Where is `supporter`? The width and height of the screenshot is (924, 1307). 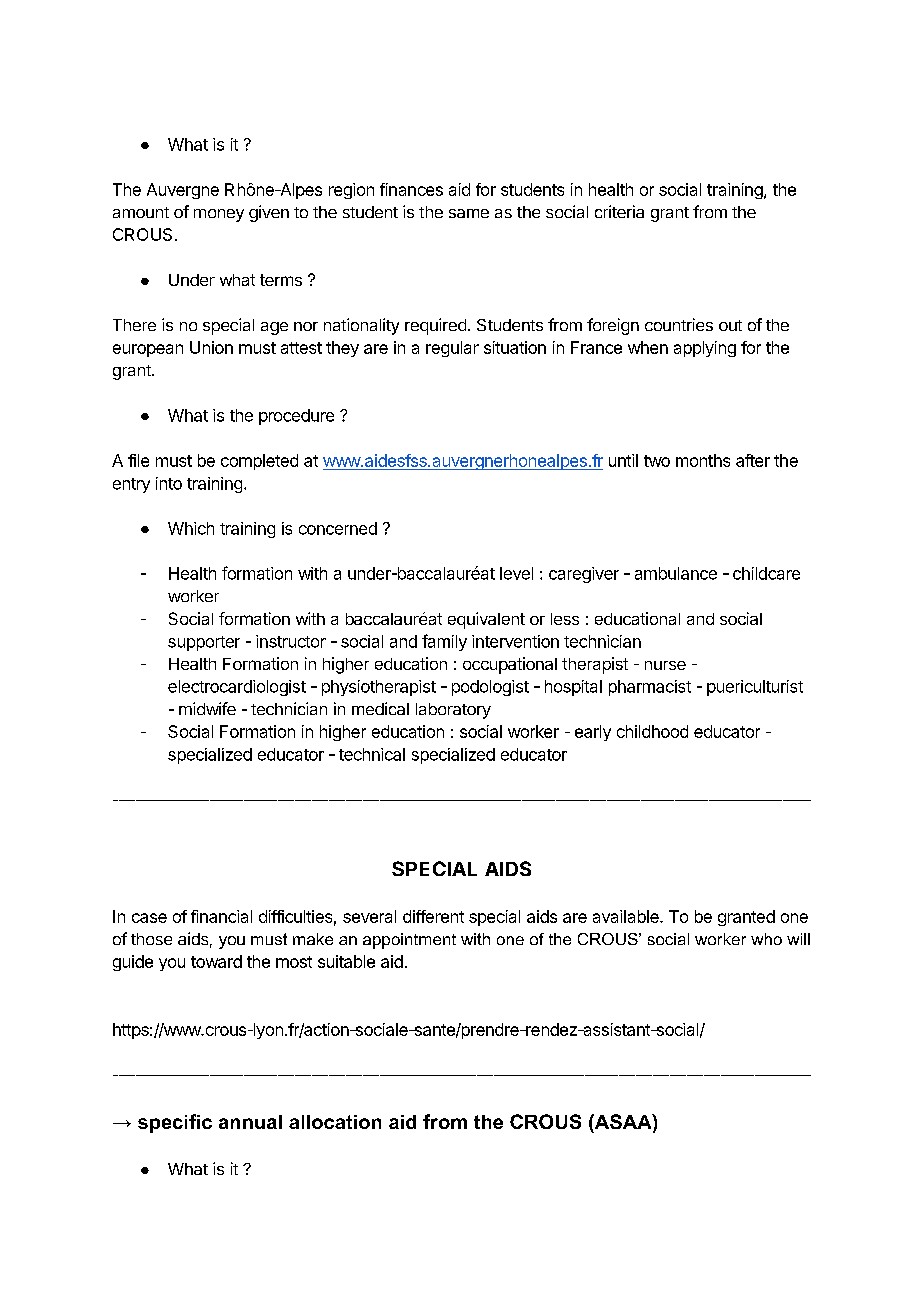 supporter is located at coordinates (204, 643).
